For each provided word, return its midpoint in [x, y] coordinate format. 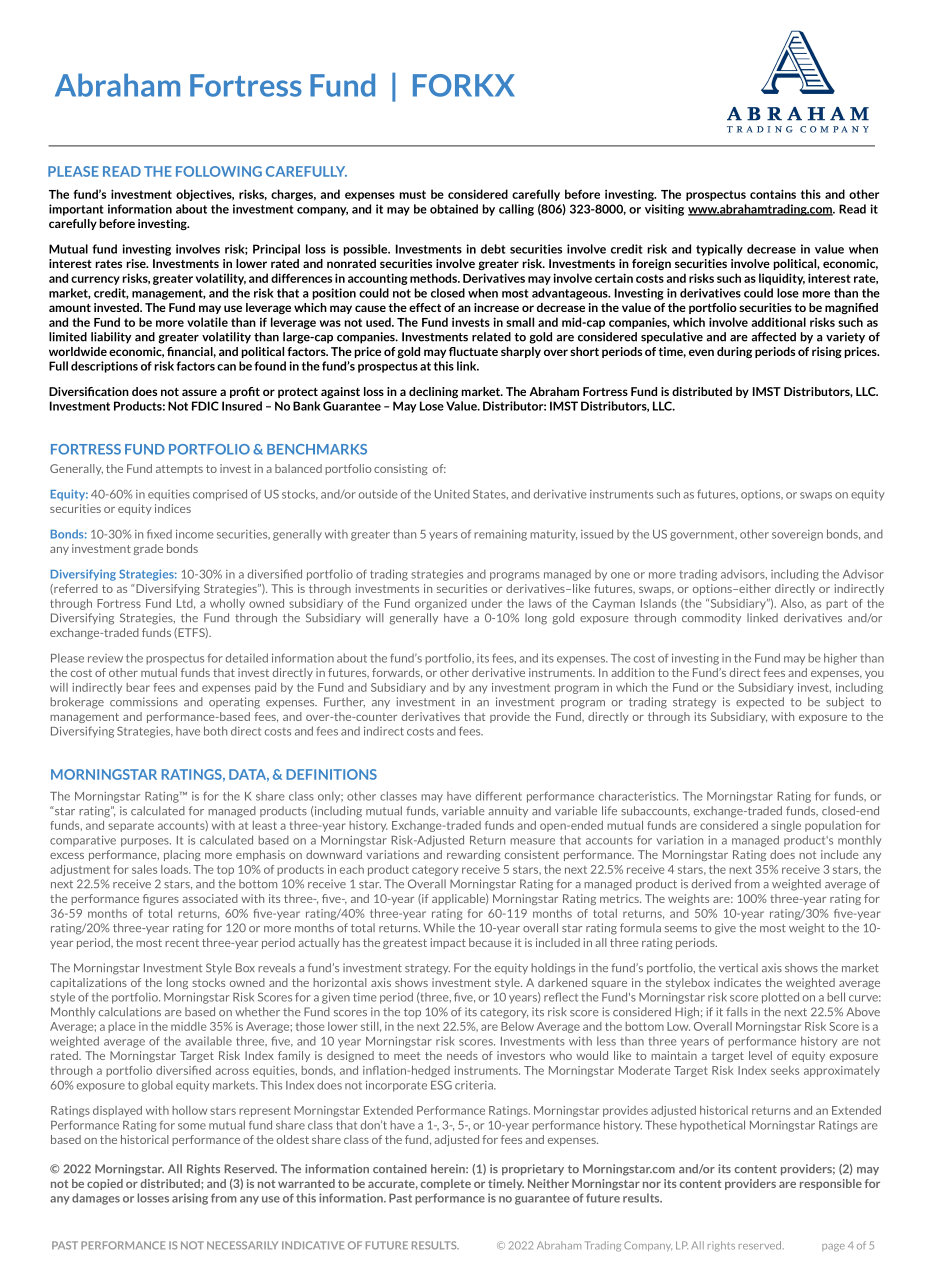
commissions [144, 701]
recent [182, 943]
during [734, 352]
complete [445, 1184]
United [452, 494]
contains [773, 194]
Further [344, 702]
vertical [738, 968]
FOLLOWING [219, 171]
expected [760, 702]
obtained [454, 209]
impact [448, 943]
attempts [179, 470]
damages [96, 1199]
